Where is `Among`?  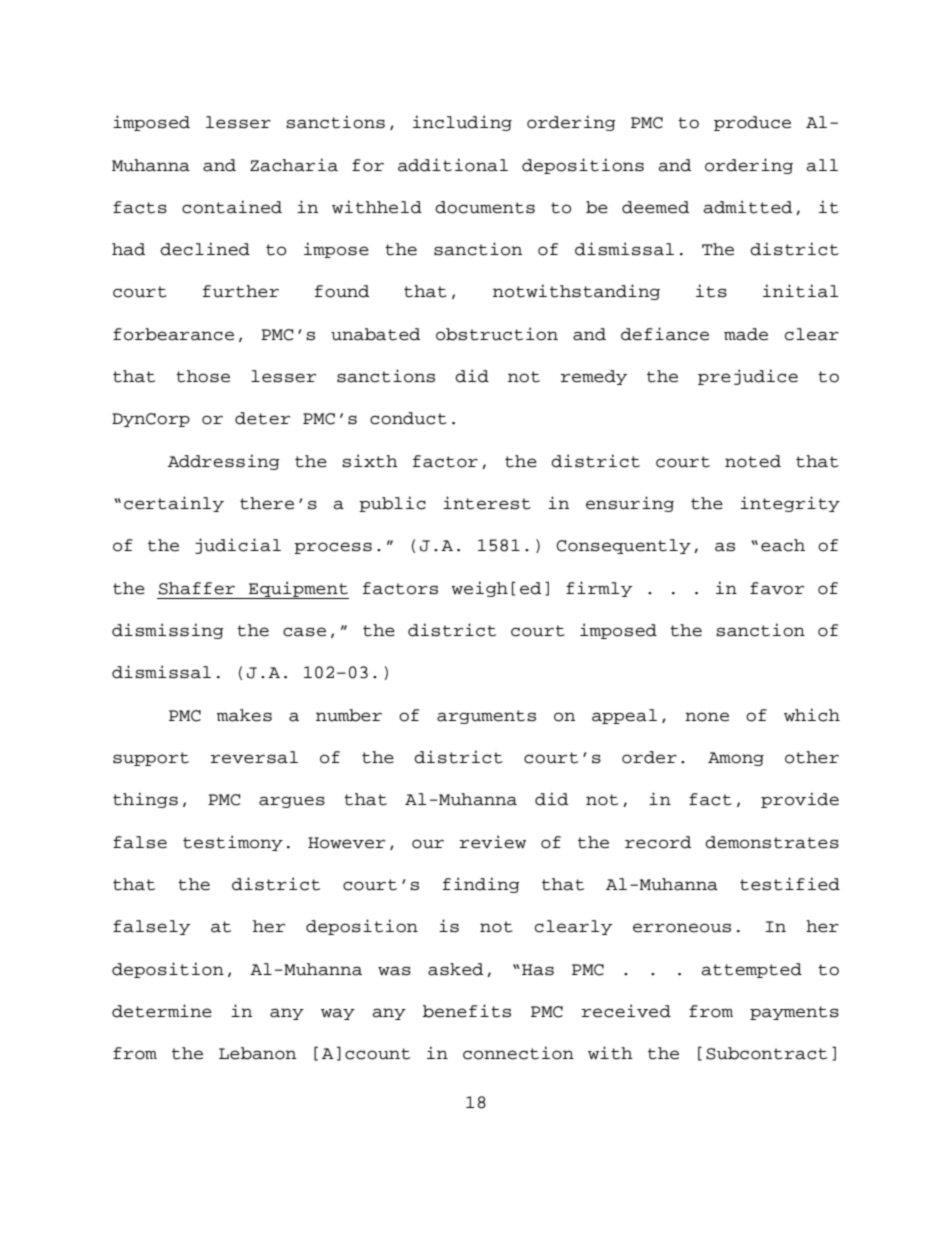
Among is located at coordinates (736, 759).
